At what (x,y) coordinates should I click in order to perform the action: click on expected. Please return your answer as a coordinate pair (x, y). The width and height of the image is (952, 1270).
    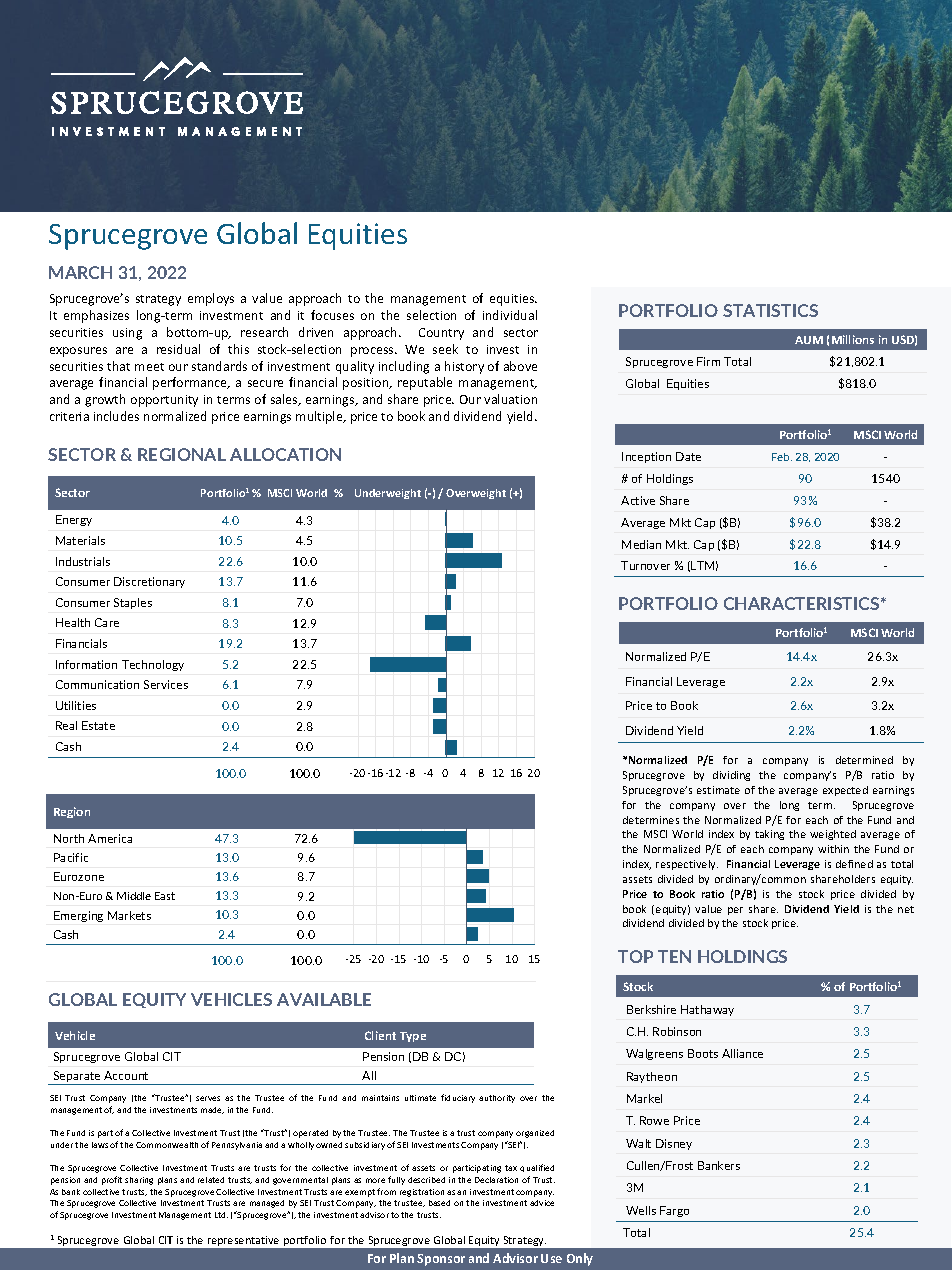
    Looking at the image, I should click on (845, 791).
